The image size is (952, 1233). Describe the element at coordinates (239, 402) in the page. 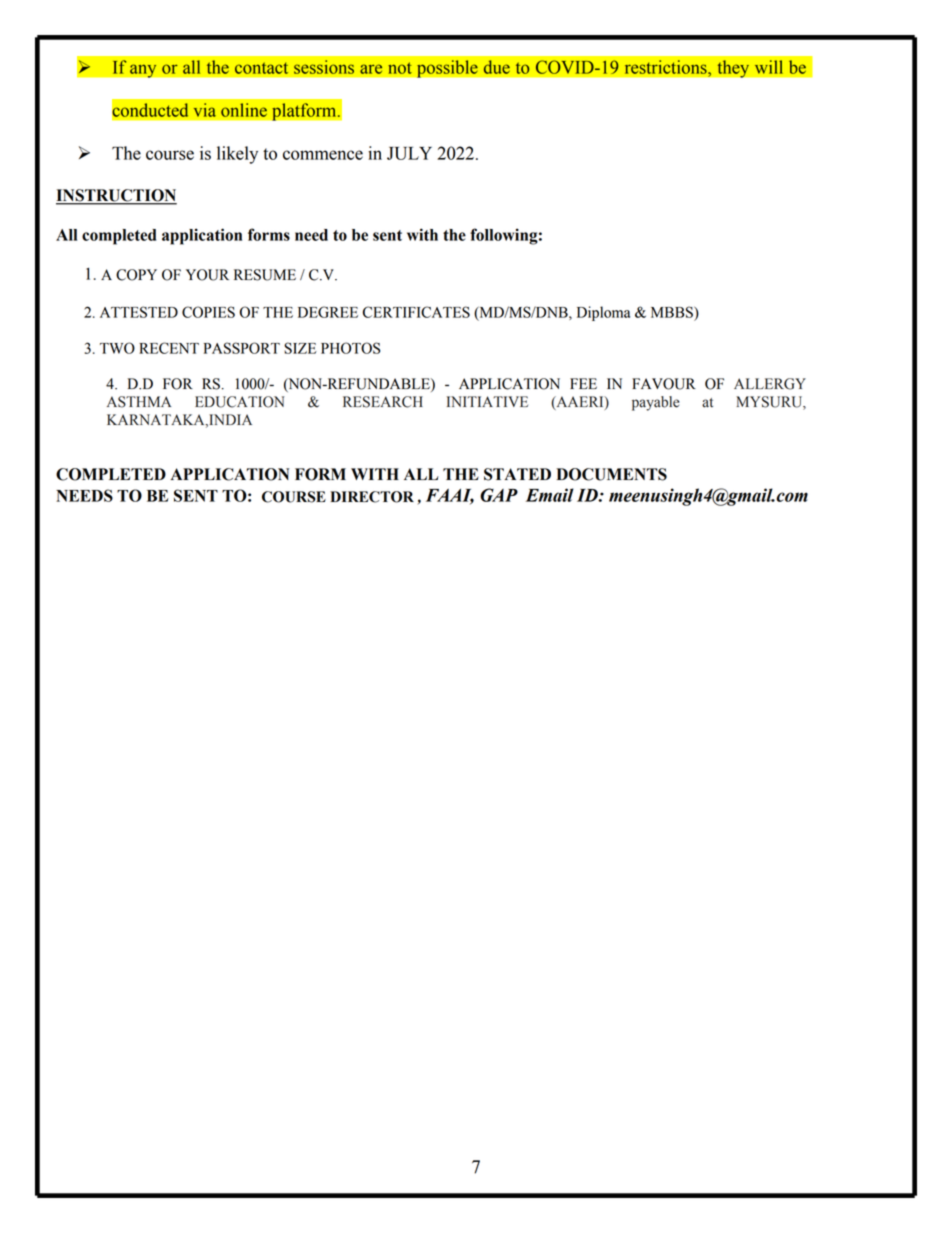

I see `EDUCATION` at that location.
